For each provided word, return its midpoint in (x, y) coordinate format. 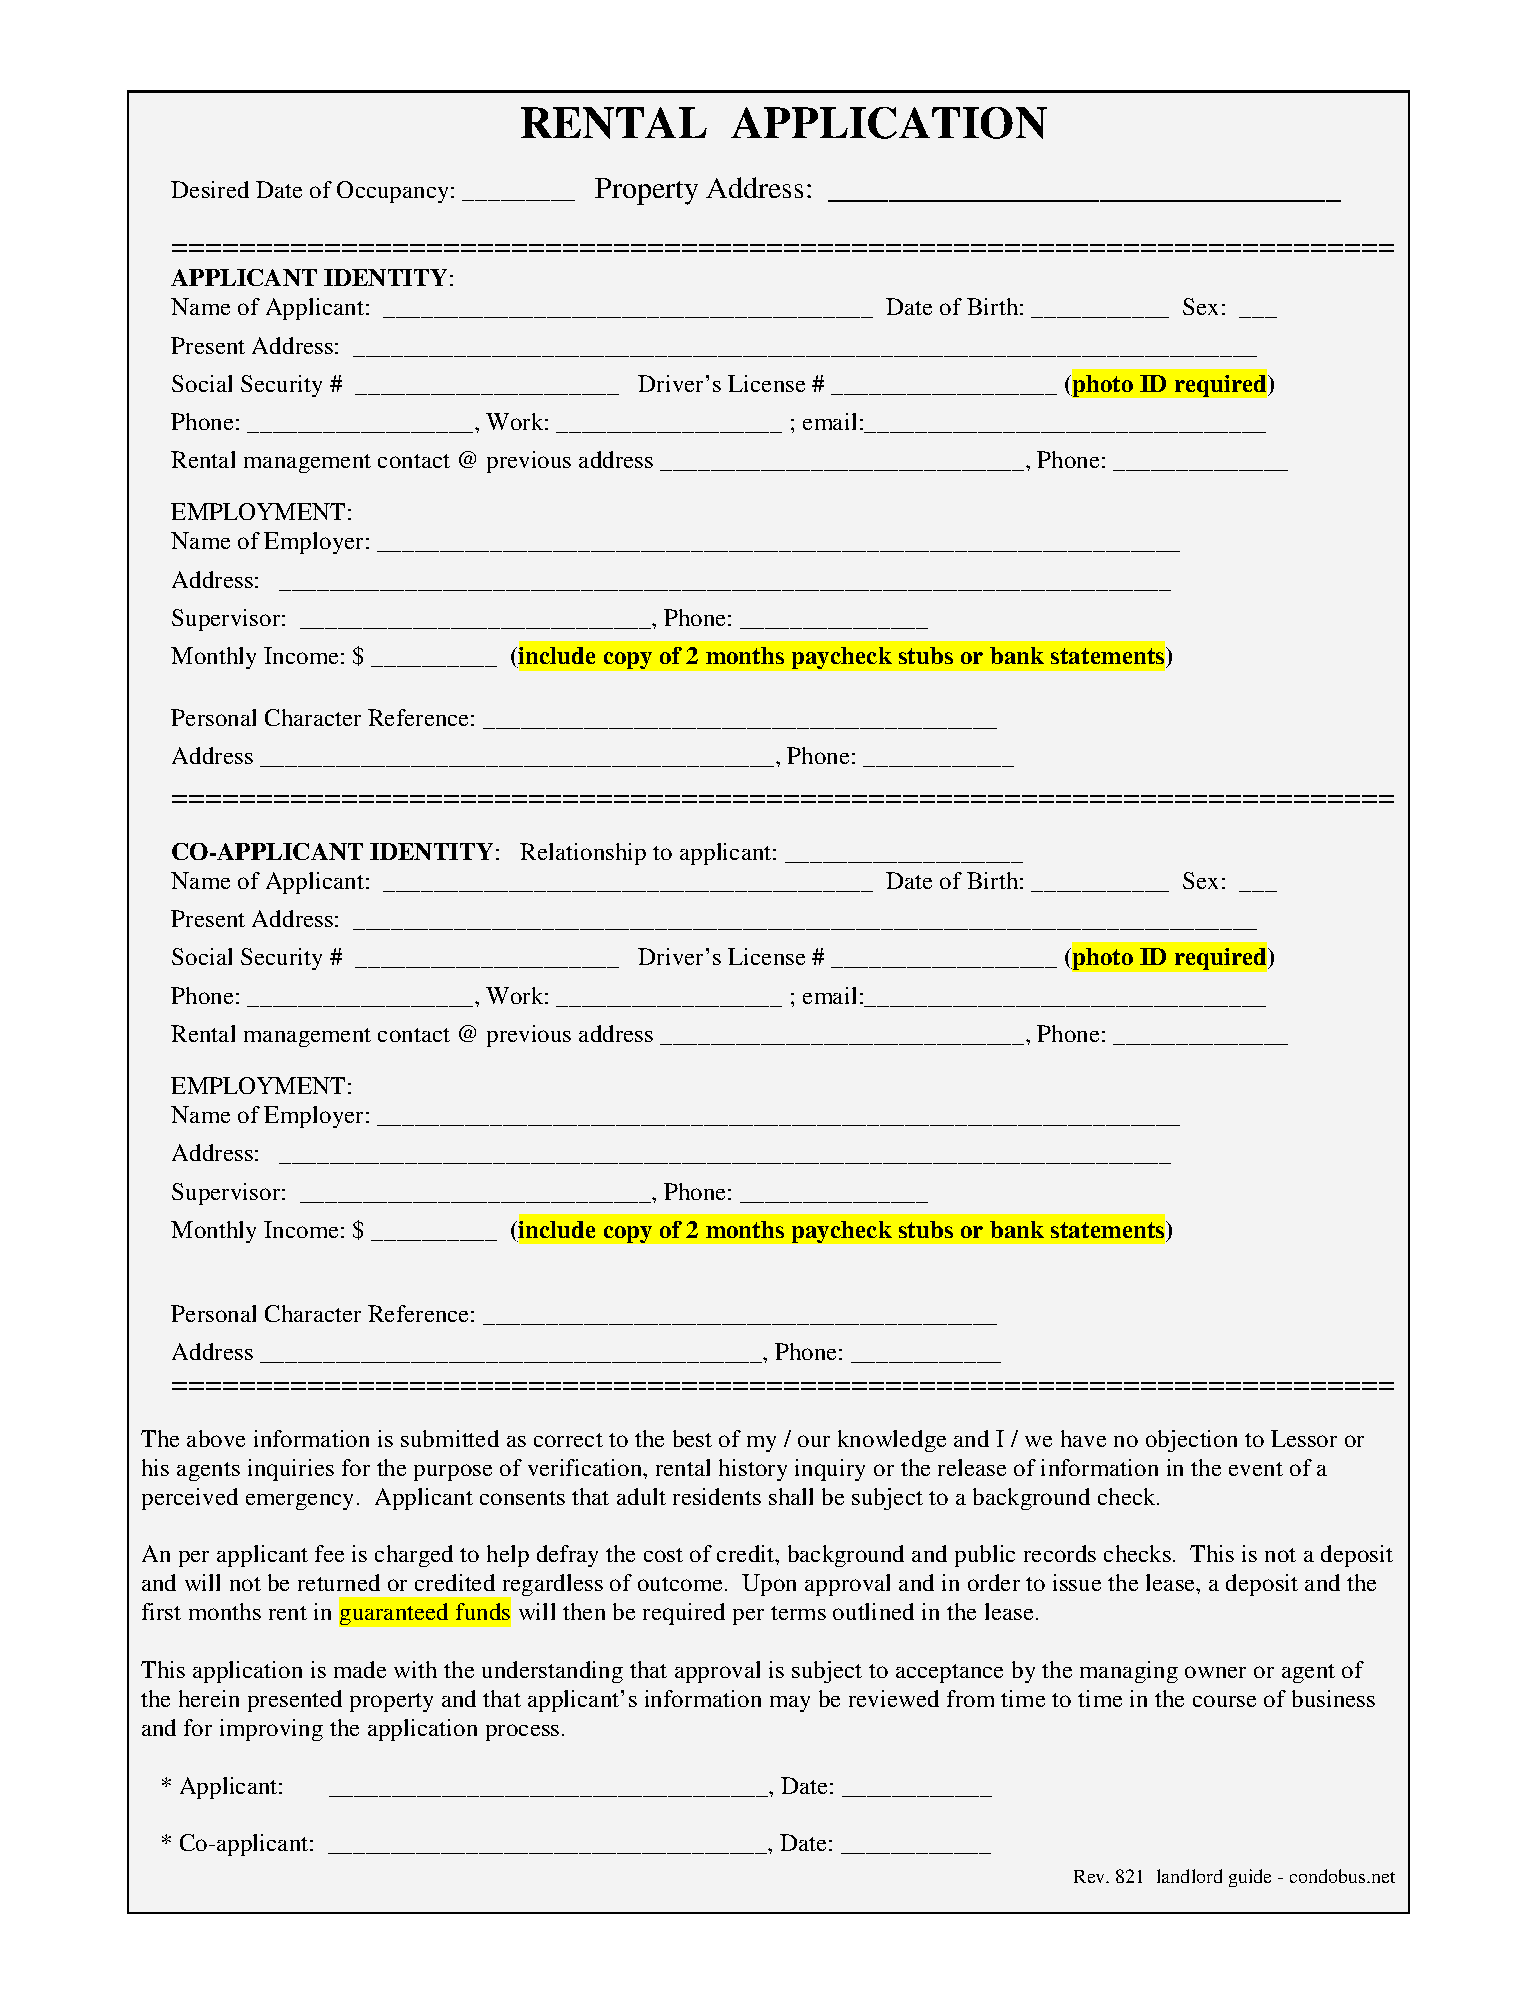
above (216, 1438)
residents (717, 1496)
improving (271, 1730)
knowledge (892, 1441)
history (753, 1470)
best (692, 1438)
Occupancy (394, 192)
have (1083, 1438)
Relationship (583, 854)
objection (1191, 1441)
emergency (299, 1502)
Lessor (1304, 1438)
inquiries (291, 1470)
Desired (210, 189)
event (1256, 1469)
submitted (450, 1438)
